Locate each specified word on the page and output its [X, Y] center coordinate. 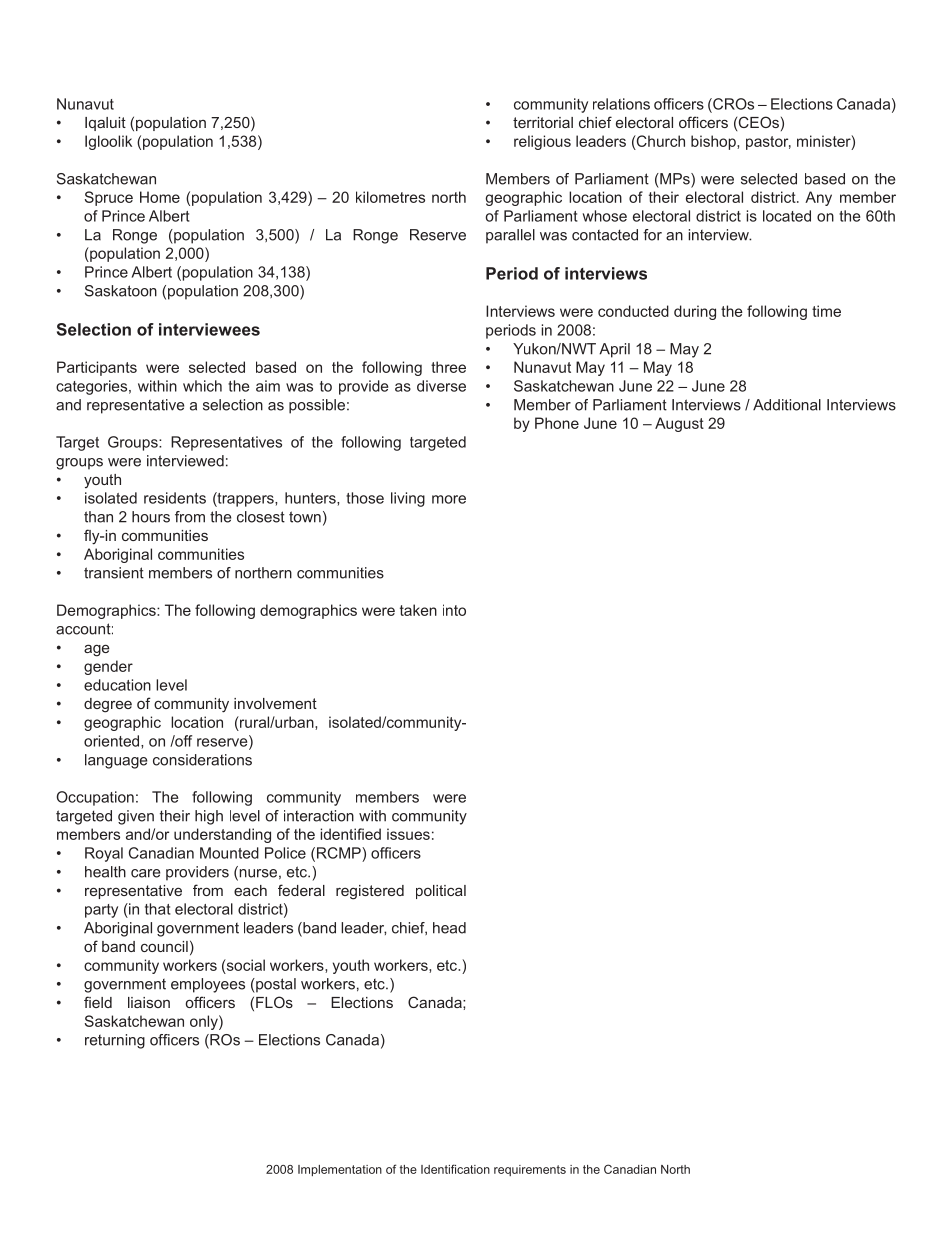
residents [175, 498]
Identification [455, 1169]
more [449, 499]
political [441, 892]
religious [542, 142]
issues [408, 834]
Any [818, 198]
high [209, 817]
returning [115, 1041]
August [679, 424]
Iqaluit [105, 124]
